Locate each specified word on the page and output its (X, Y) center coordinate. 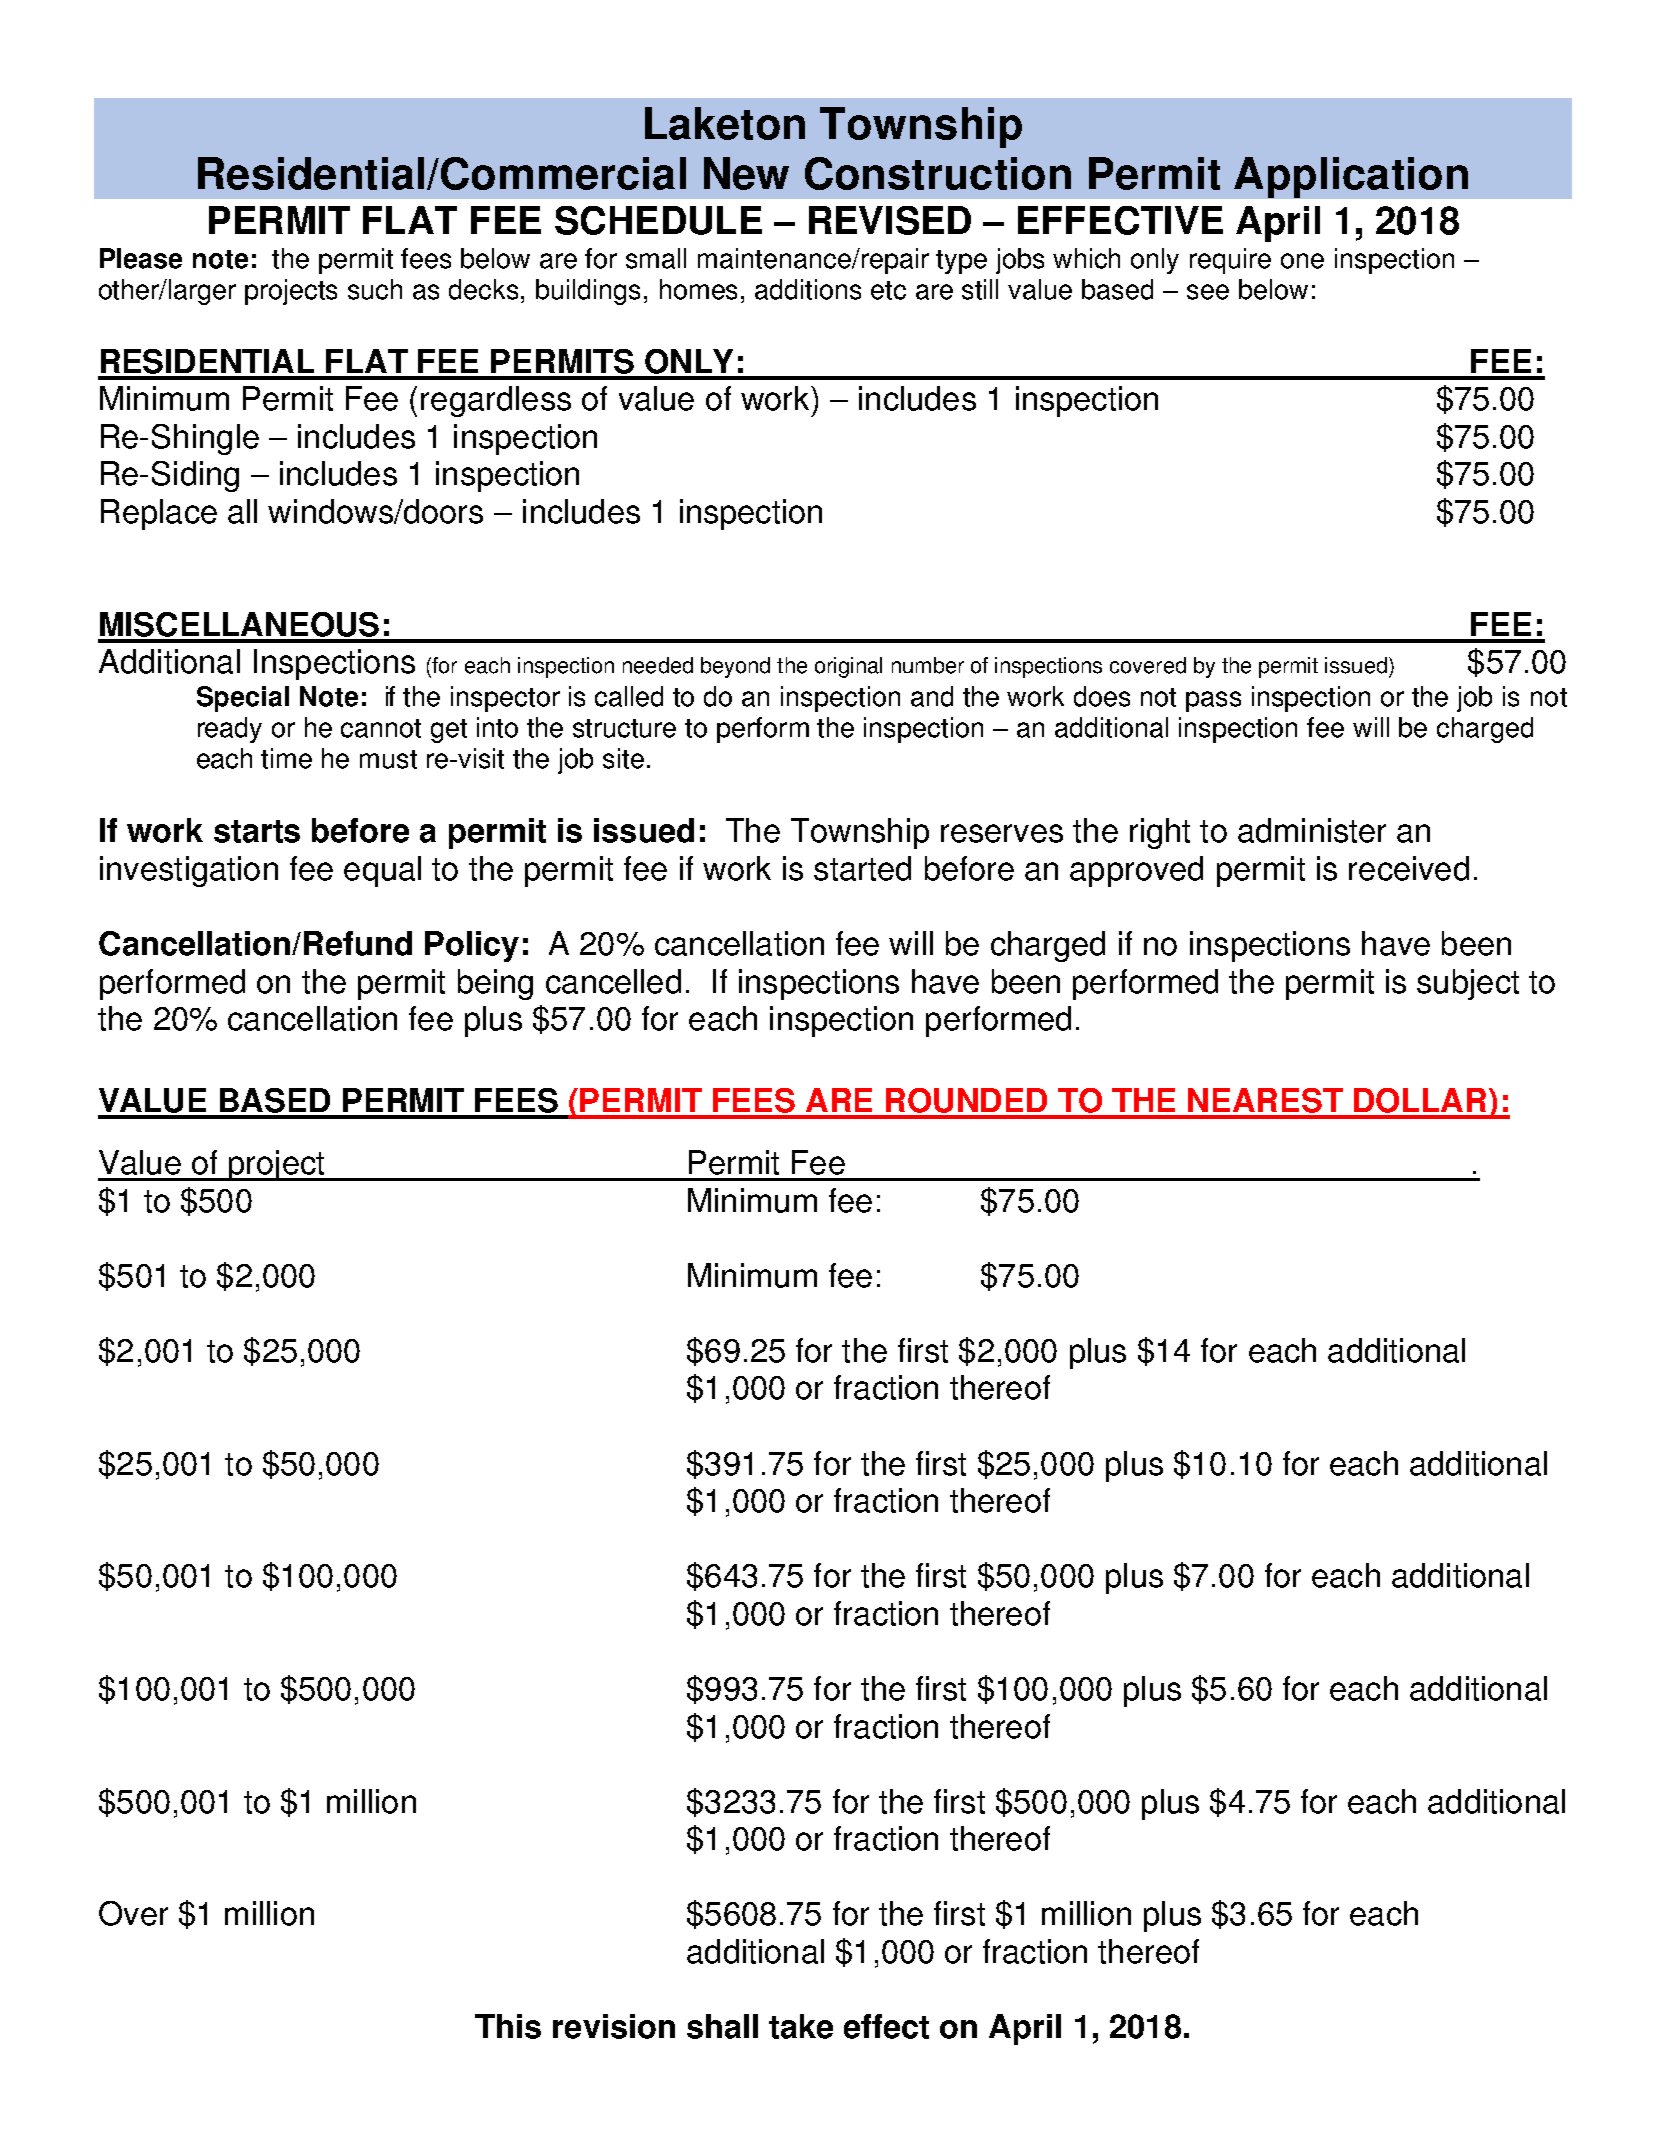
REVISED (890, 220)
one (1302, 261)
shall (722, 2026)
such (375, 289)
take (801, 2026)
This (508, 2026)
